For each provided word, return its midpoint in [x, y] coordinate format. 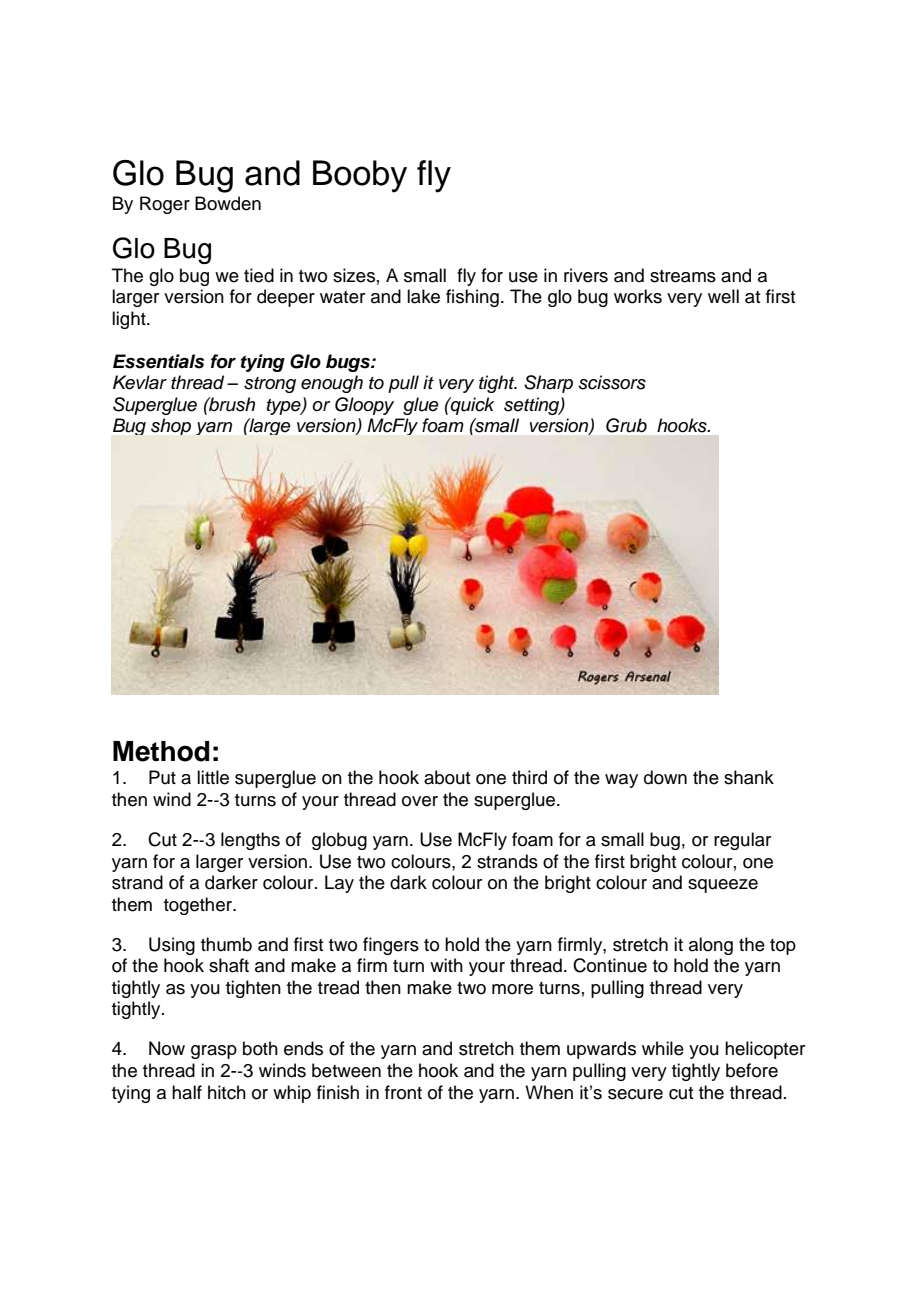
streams [683, 276]
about [447, 777]
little [213, 777]
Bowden [228, 203]
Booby [360, 176]
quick [471, 406]
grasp [214, 1052]
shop [171, 426]
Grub [626, 425]
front [403, 1092]
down [665, 777]
